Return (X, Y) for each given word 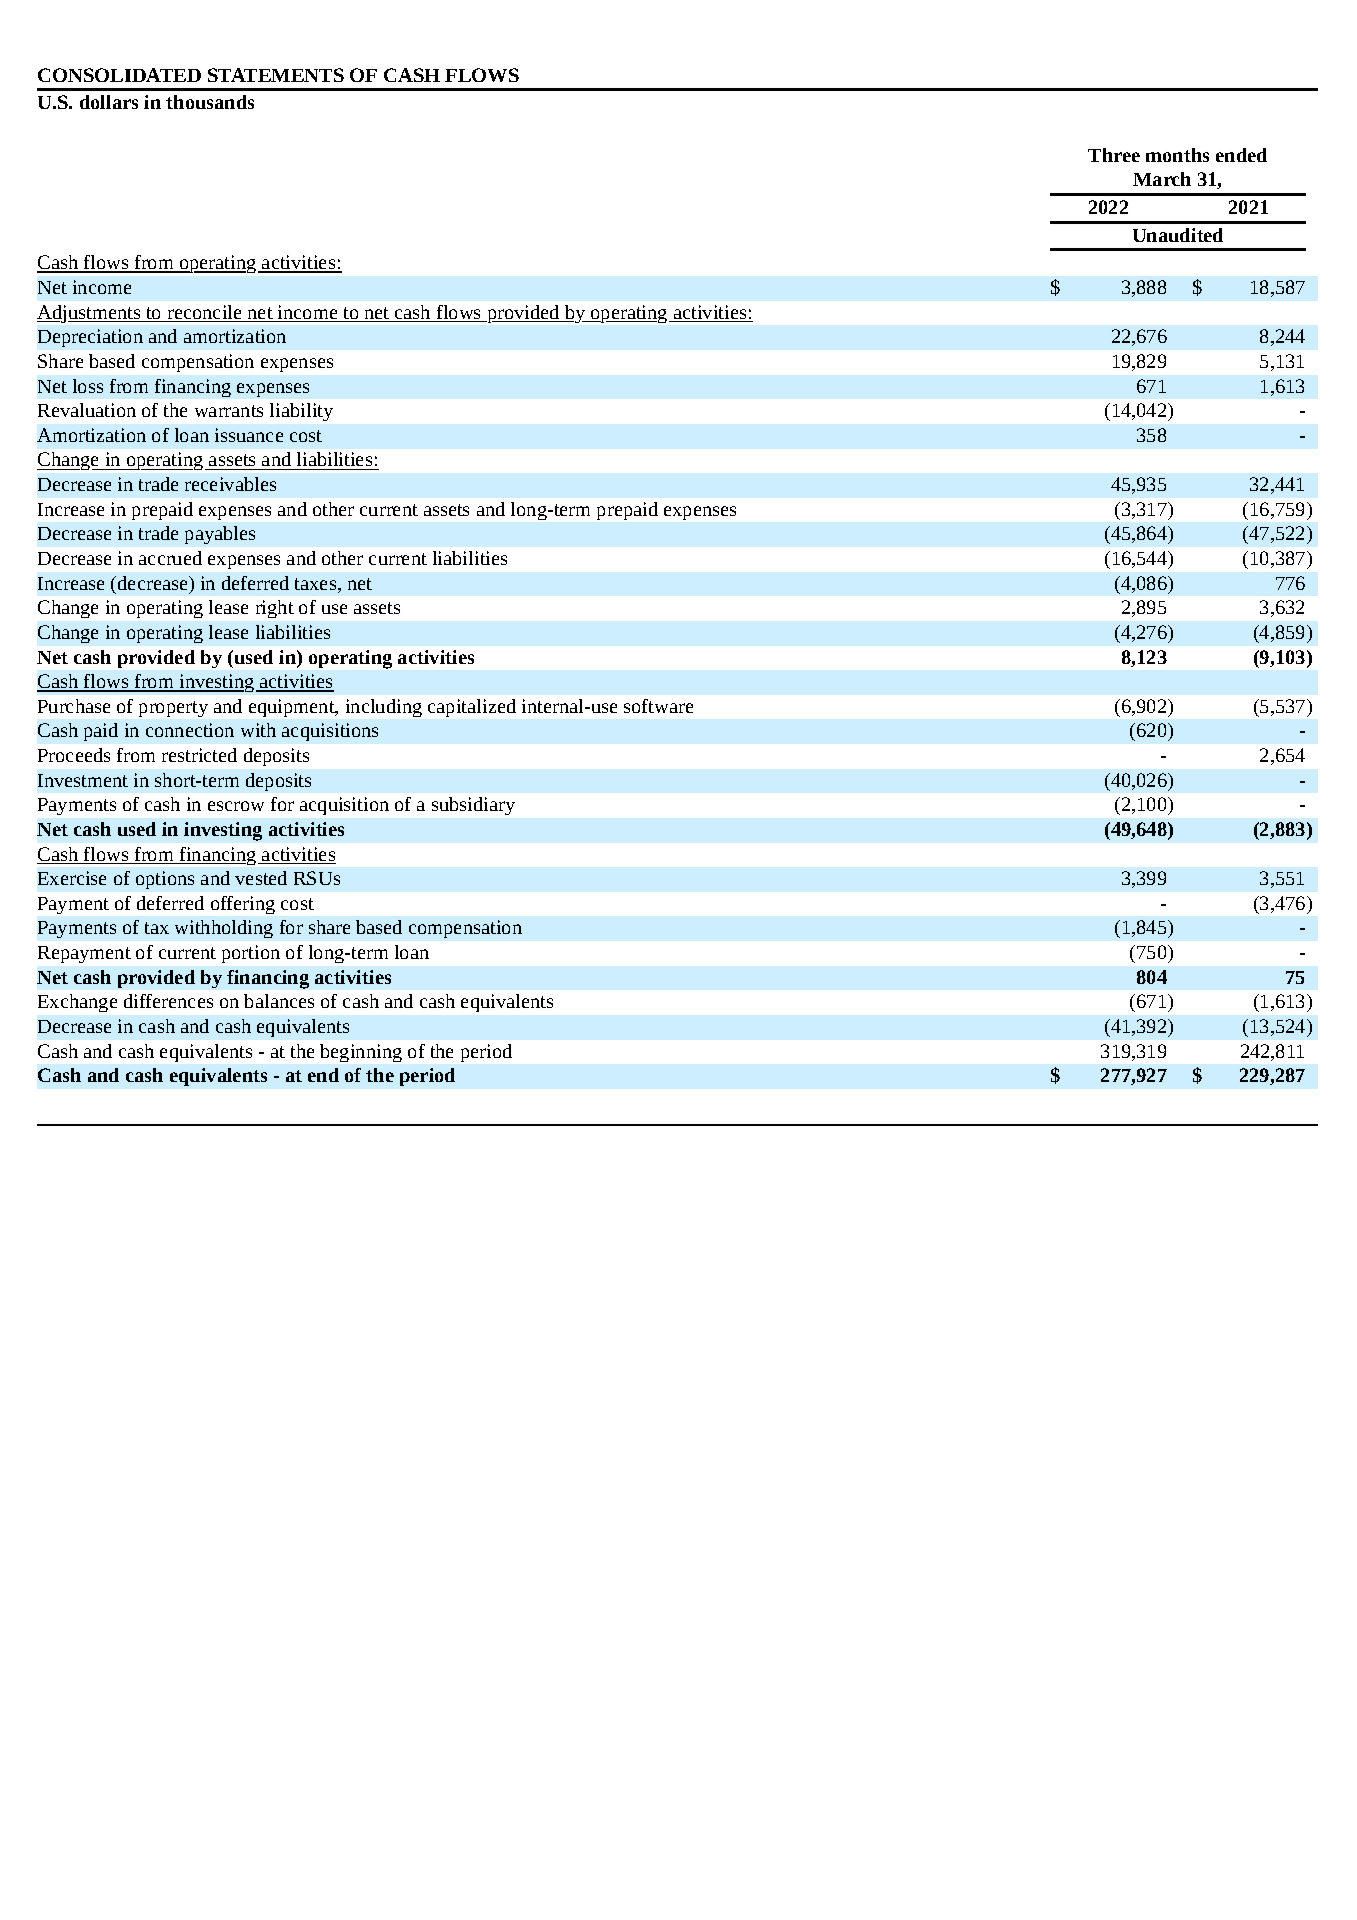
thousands (210, 102)
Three (1114, 155)
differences (168, 1001)
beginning (361, 1053)
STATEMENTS (276, 75)
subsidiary (473, 806)
